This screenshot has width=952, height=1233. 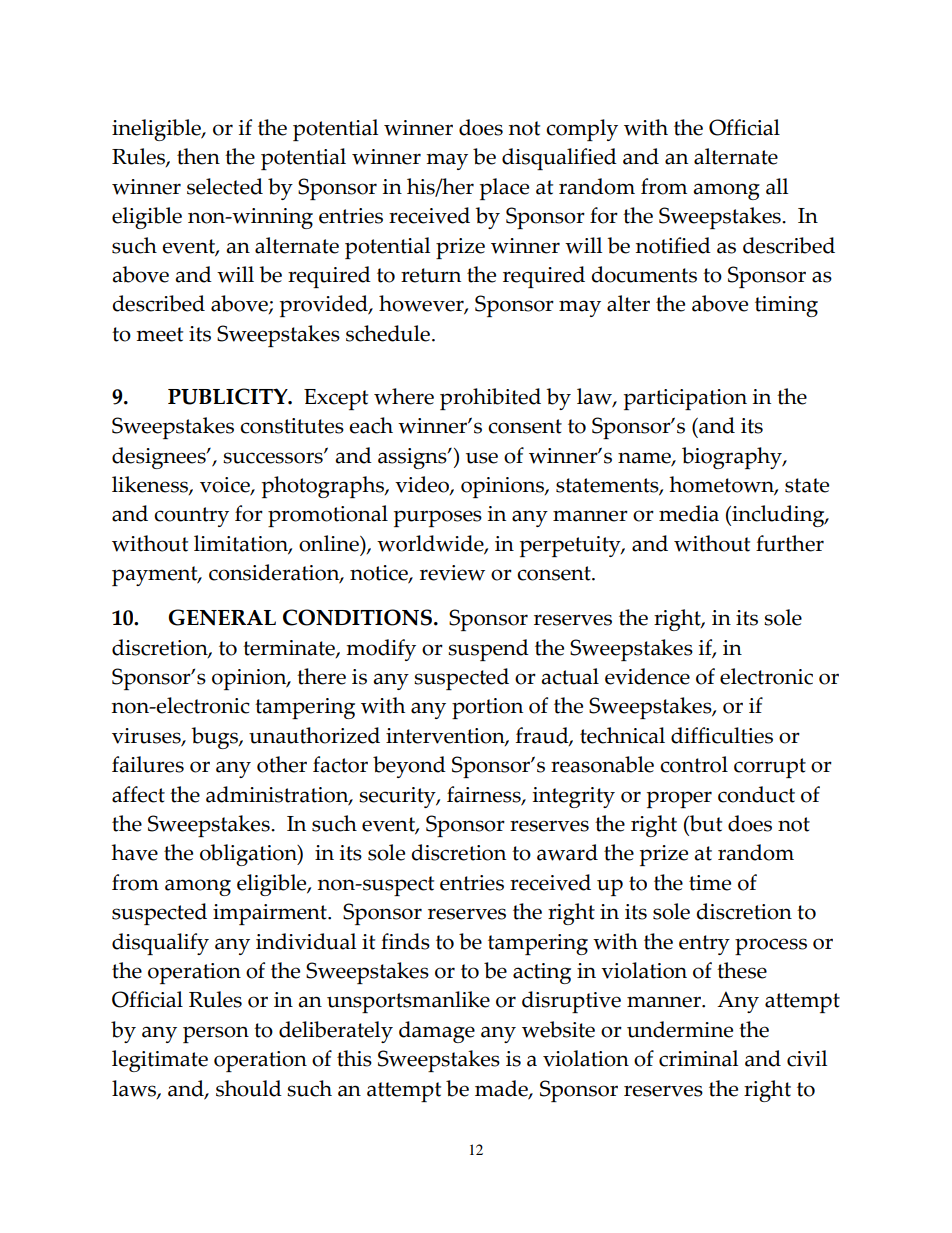 I want to click on time, so click(x=710, y=883).
